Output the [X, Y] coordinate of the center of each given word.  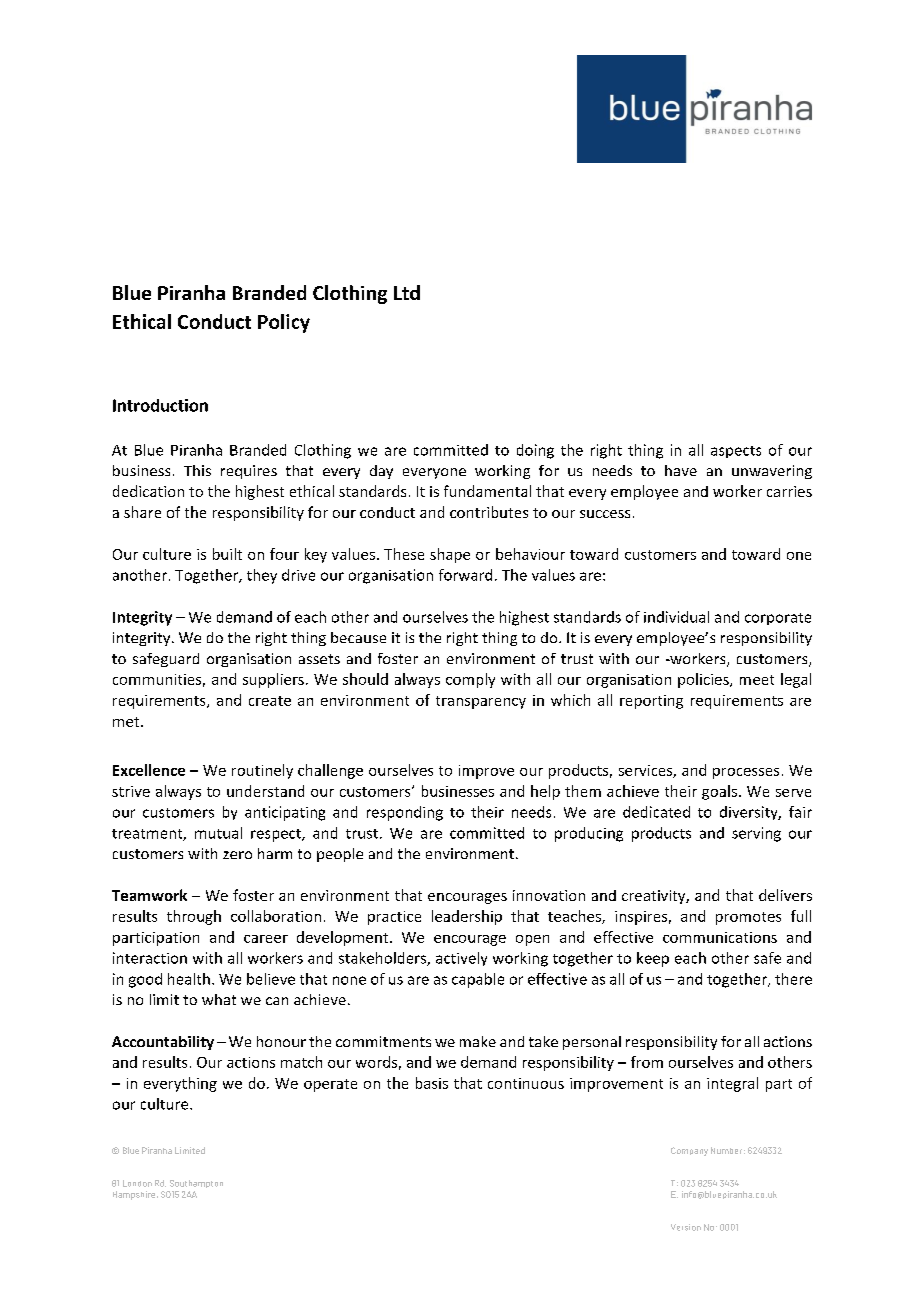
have [681, 470]
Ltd [407, 292]
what [219, 999]
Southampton [196, 1184]
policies [704, 680]
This [197, 470]
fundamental [487, 491]
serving [756, 834]
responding [405, 813]
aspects [736, 452]
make [478, 1041]
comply [470, 680]
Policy [284, 323]
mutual [218, 833]
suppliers [273, 680]
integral [732, 1084]
